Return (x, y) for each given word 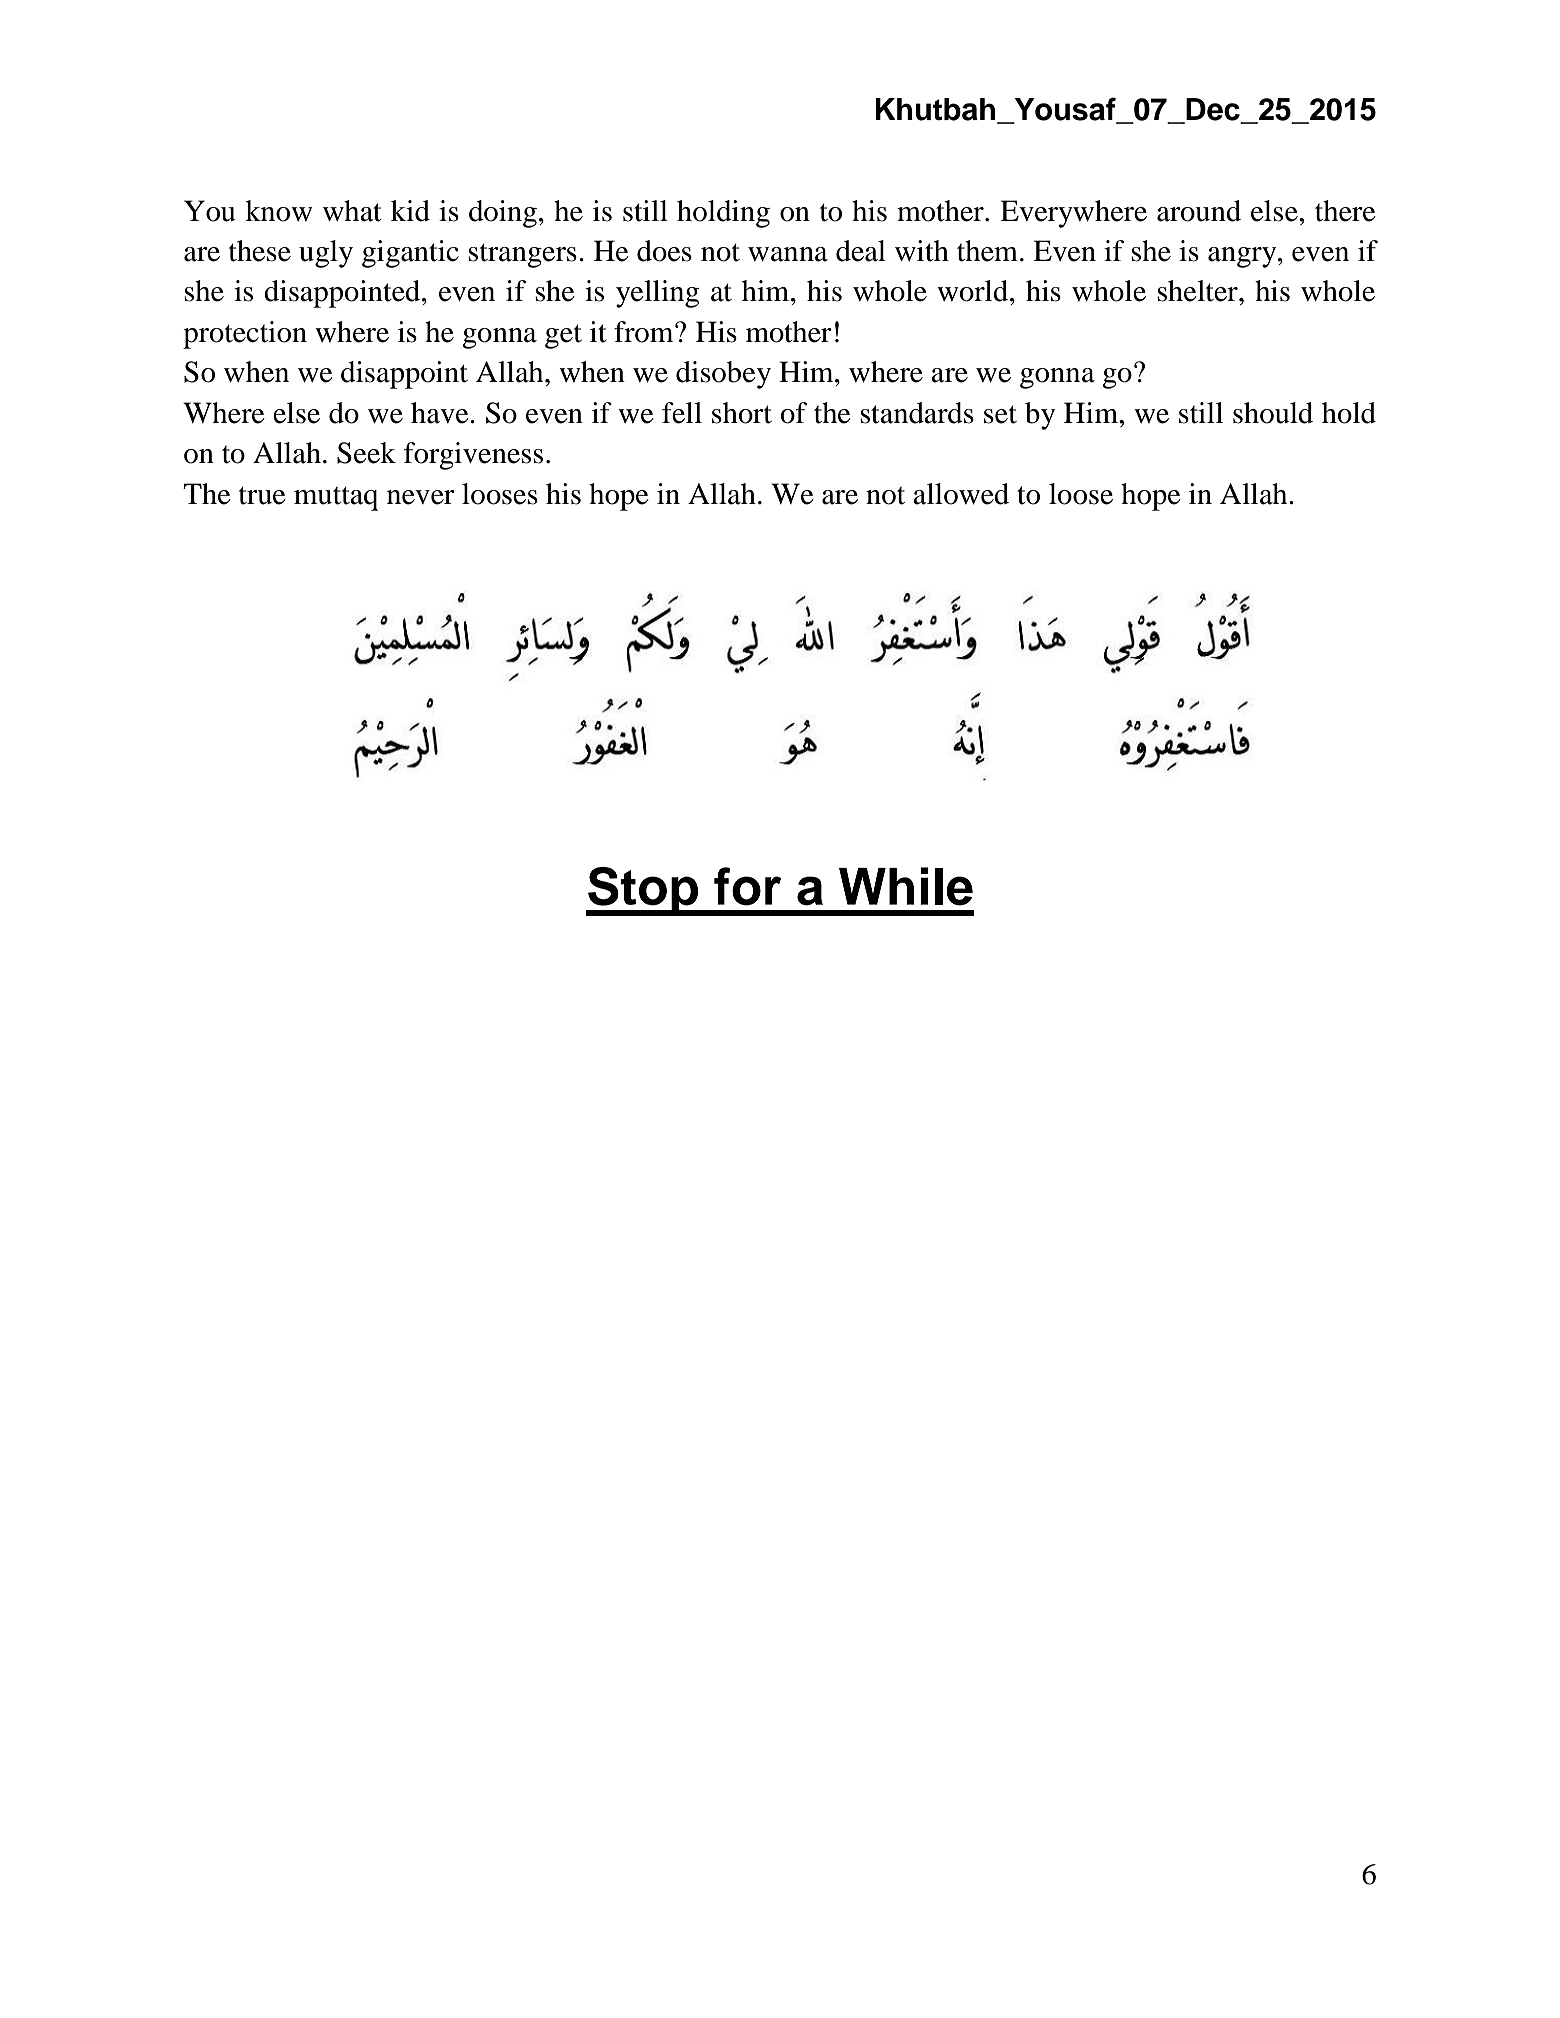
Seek (366, 453)
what (352, 211)
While (906, 886)
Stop (643, 891)
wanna (788, 254)
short (742, 413)
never (421, 497)
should (1273, 413)
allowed (961, 494)
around (1199, 211)
